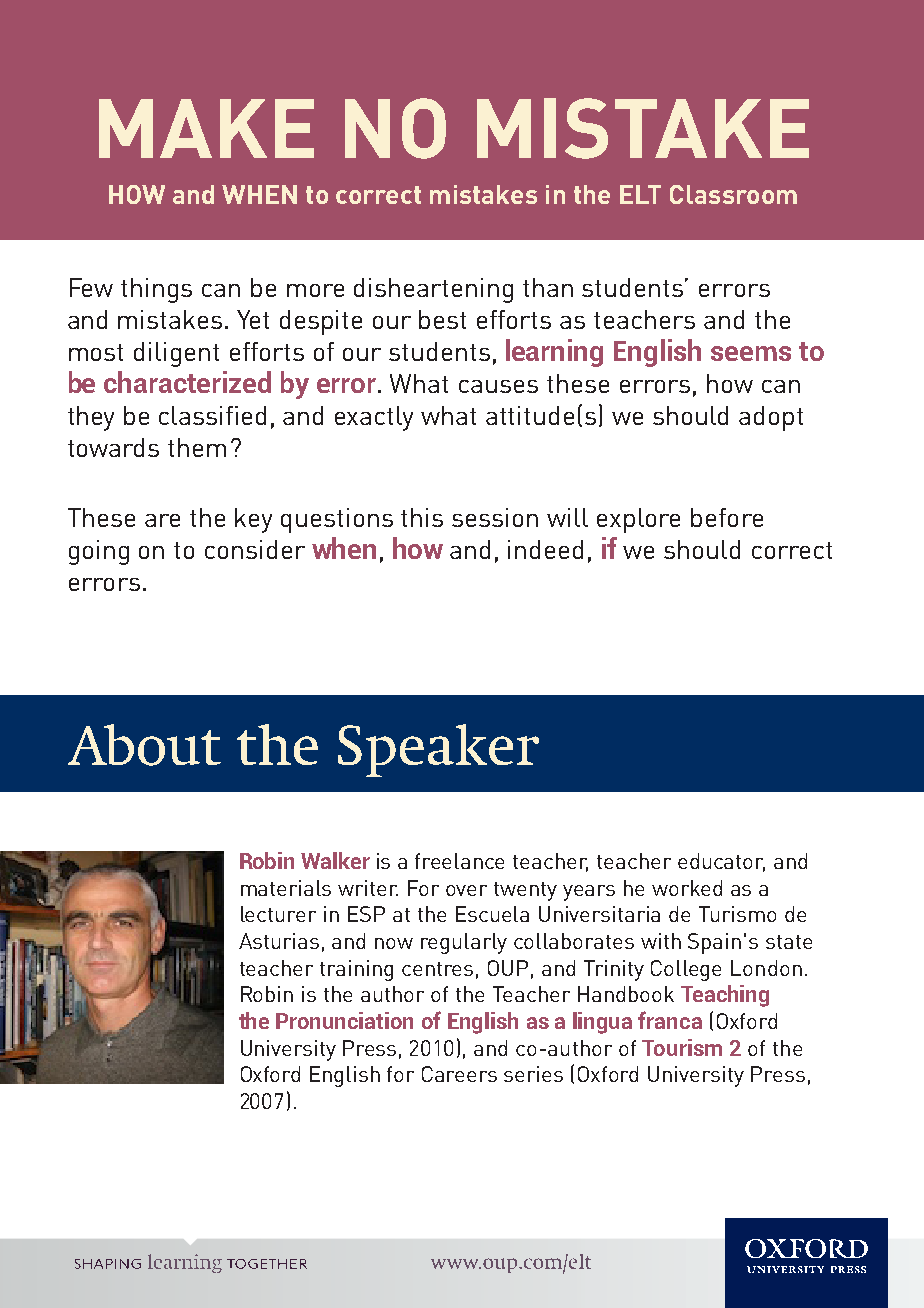  I want to click on Classroom, so click(733, 194).
